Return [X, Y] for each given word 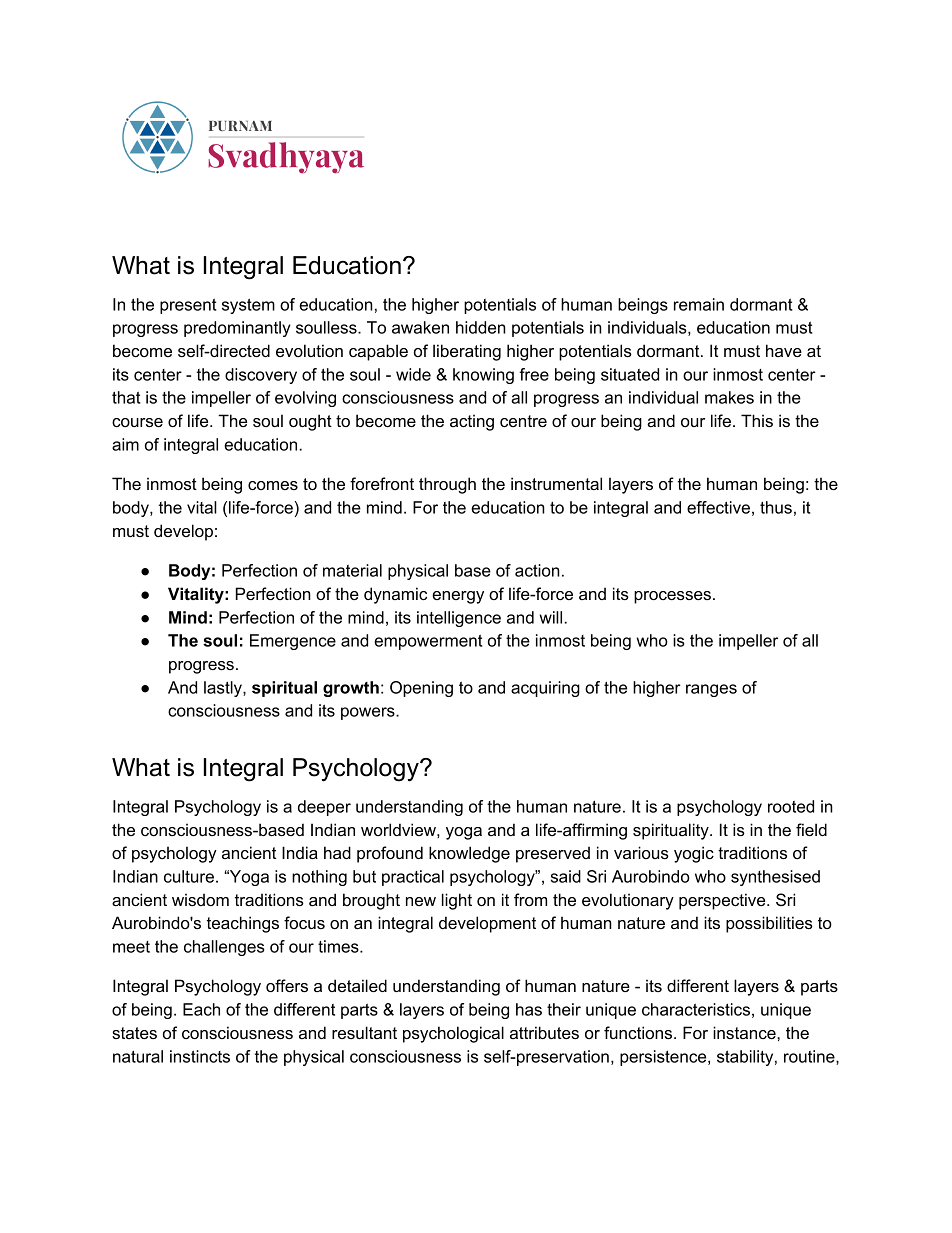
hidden [481, 327]
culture [189, 876]
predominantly [237, 329]
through [447, 485]
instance [745, 1032]
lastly [224, 689]
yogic [694, 854]
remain [699, 304]
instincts [200, 1056]
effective [718, 507]
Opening [421, 689]
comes [273, 485]
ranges [711, 690]
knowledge [469, 854]
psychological [453, 1034]
